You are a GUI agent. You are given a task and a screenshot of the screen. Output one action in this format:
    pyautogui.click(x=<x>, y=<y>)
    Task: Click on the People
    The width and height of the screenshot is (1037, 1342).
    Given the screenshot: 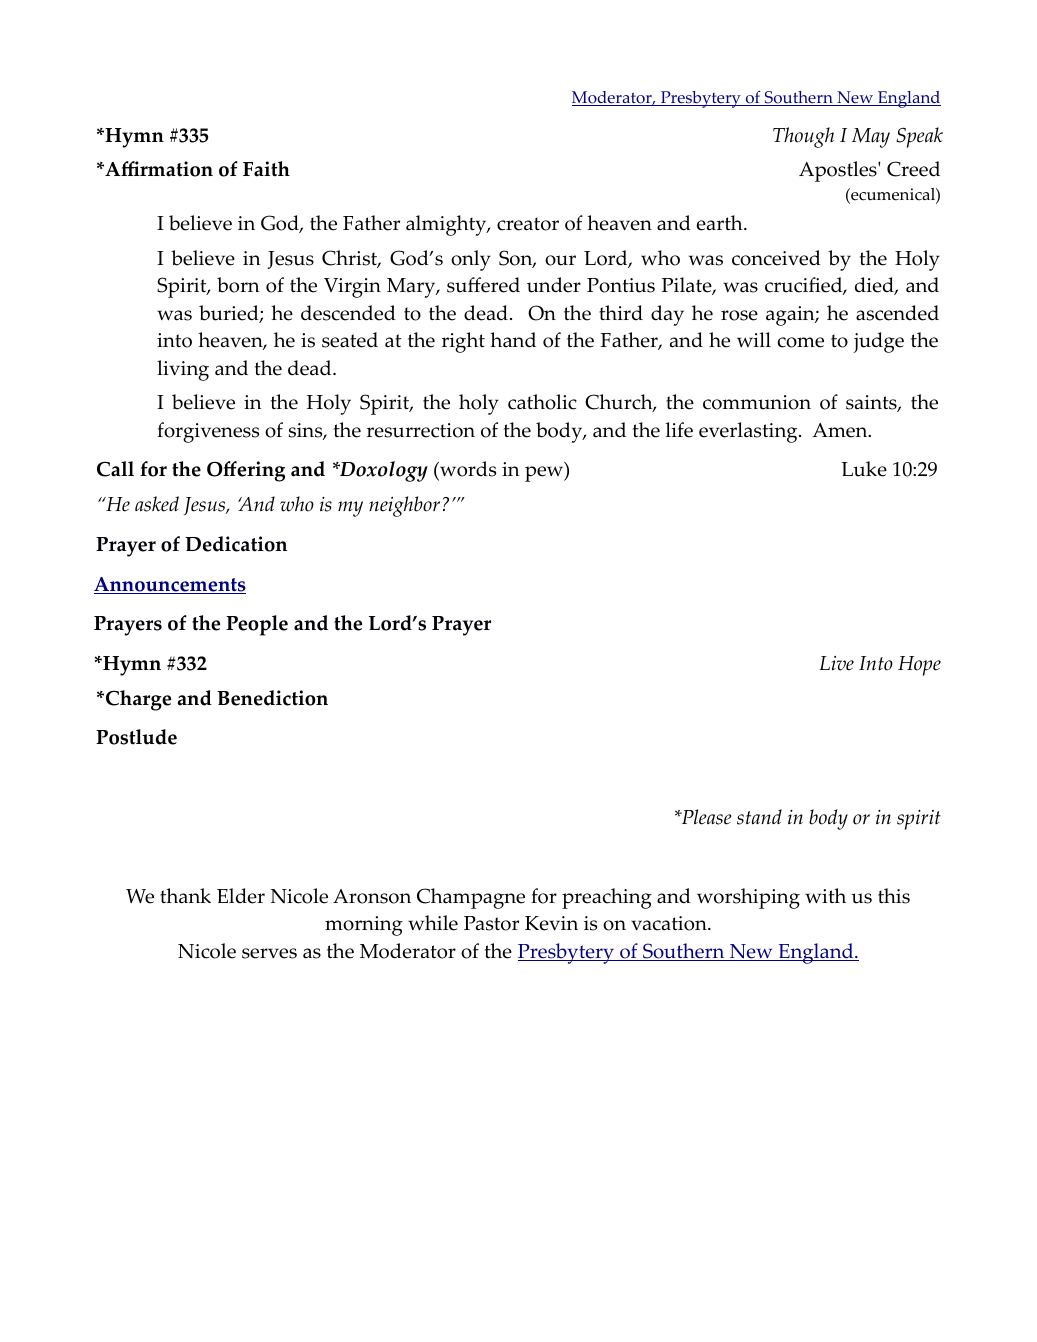 What is the action you would take?
    pyautogui.click(x=257, y=625)
